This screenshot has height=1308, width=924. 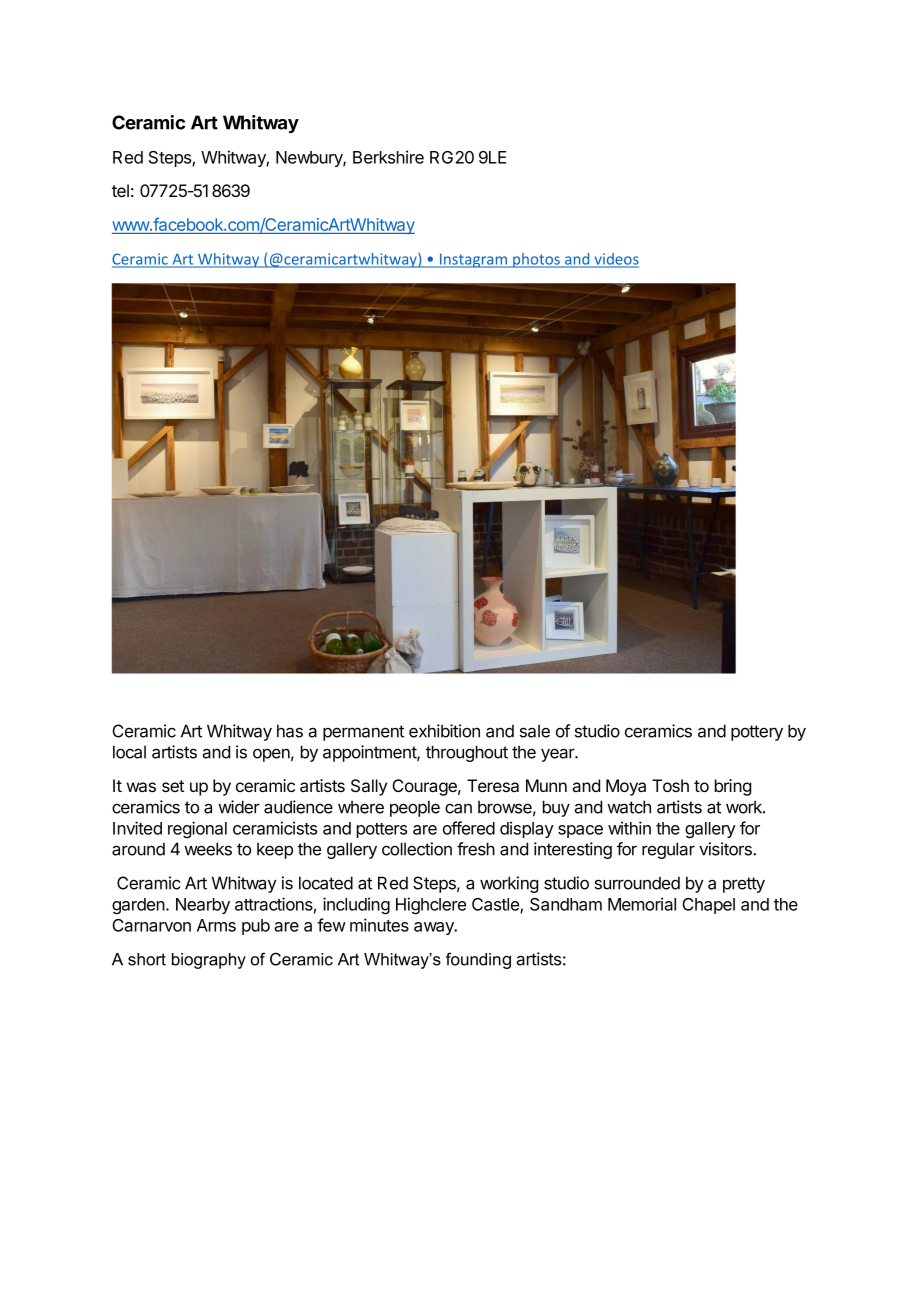 I want to click on Berkshire, so click(x=388, y=157).
